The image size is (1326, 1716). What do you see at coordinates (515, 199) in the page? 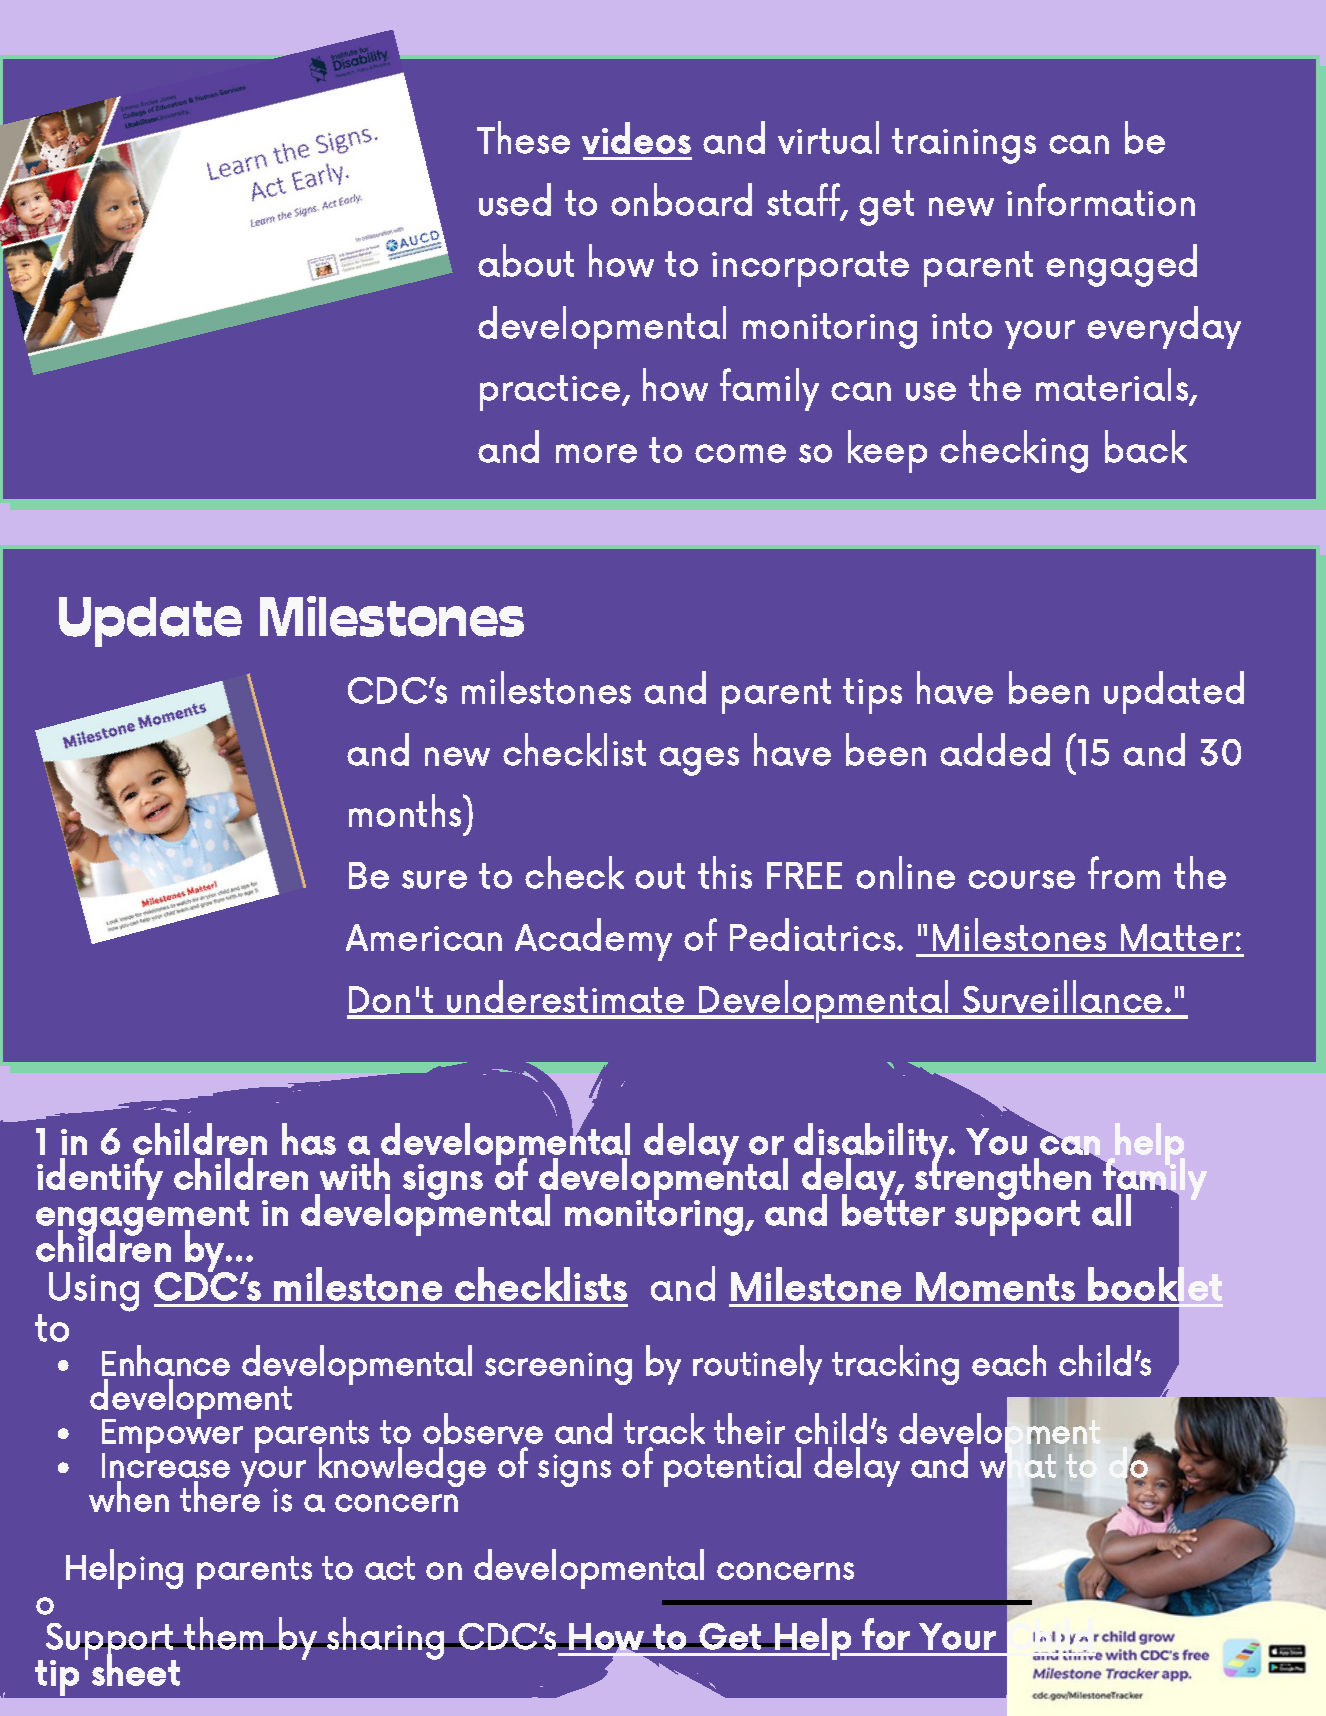
I see `used` at bounding box center [515, 199].
